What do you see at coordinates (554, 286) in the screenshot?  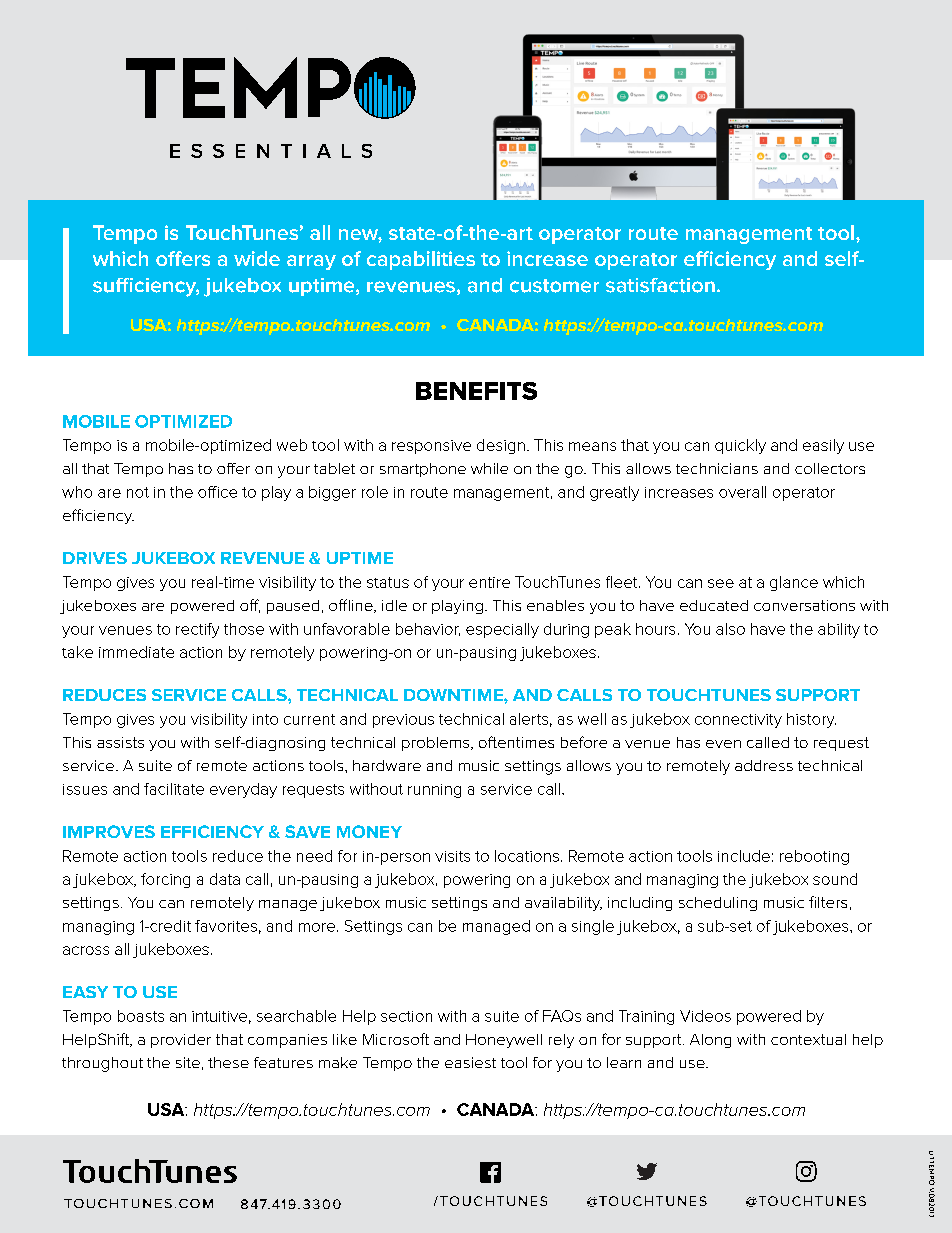 I see `customer` at bounding box center [554, 286].
